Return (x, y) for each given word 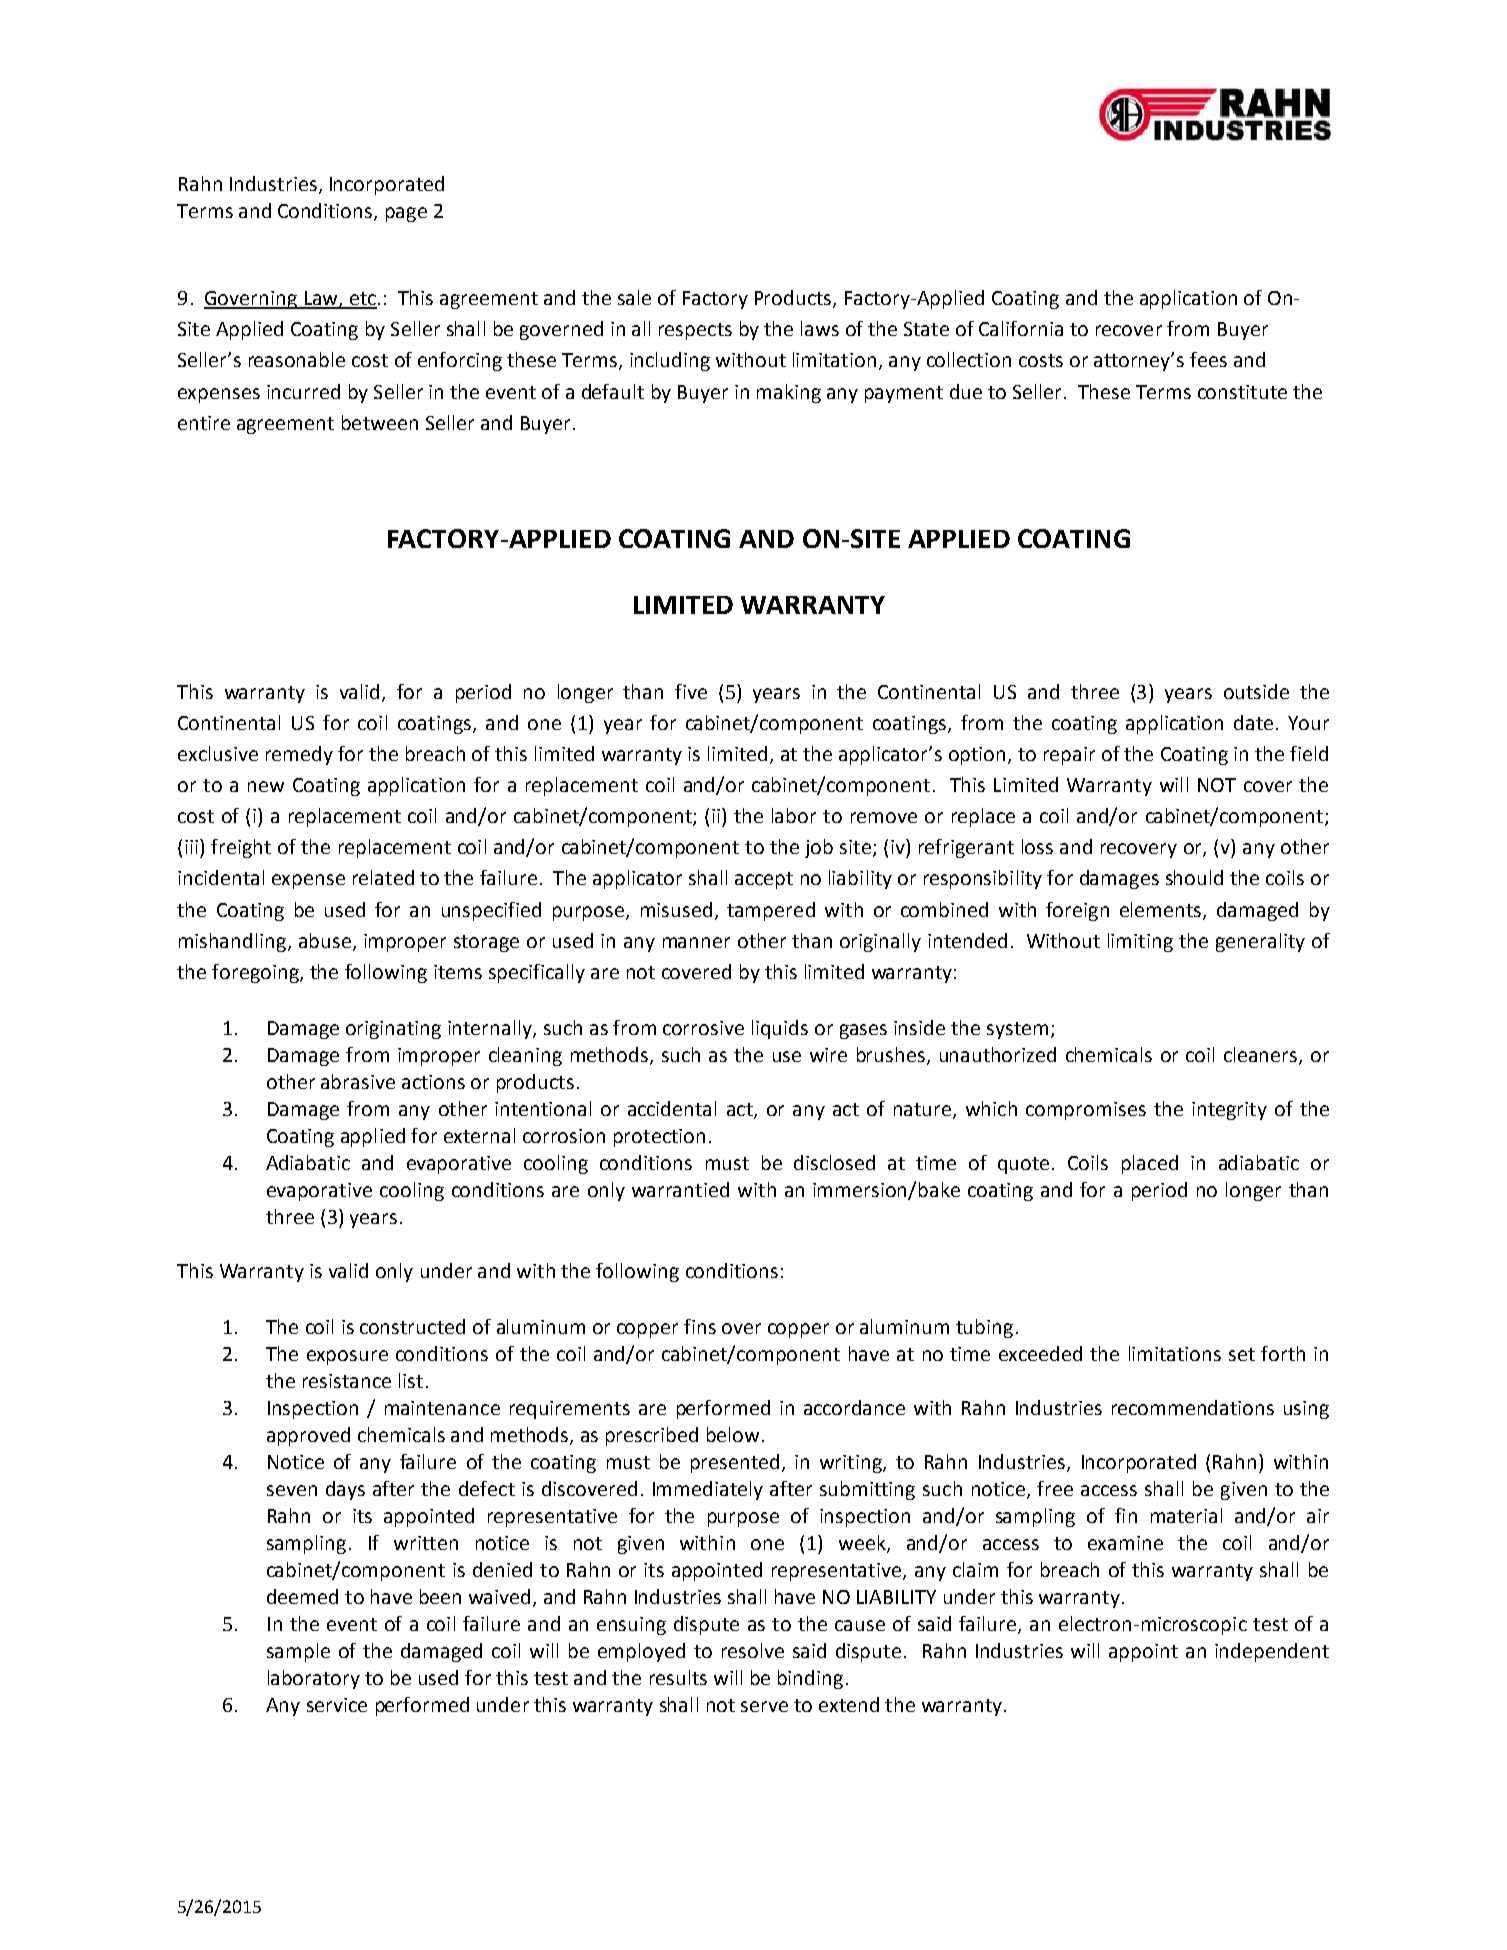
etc (362, 300)
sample (298, 1652)
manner (696, 942)
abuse (325, 940)
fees (1208, 359)
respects (695, 331)
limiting (1140, 942)
